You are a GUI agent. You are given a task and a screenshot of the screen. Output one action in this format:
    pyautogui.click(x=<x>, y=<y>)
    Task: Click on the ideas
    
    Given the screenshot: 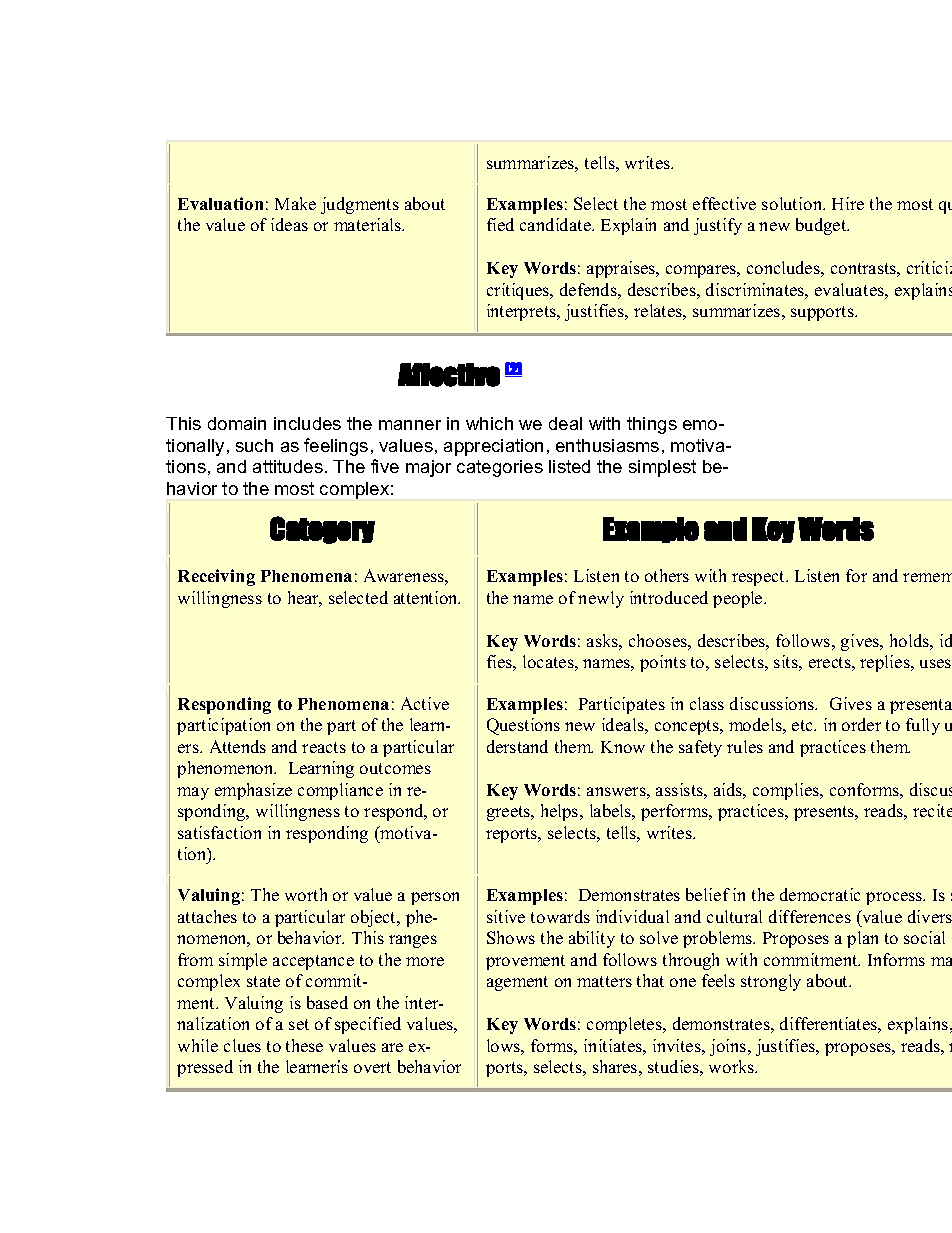 What is the action you would take?
    pyautogui.click(x=289, y=224)
